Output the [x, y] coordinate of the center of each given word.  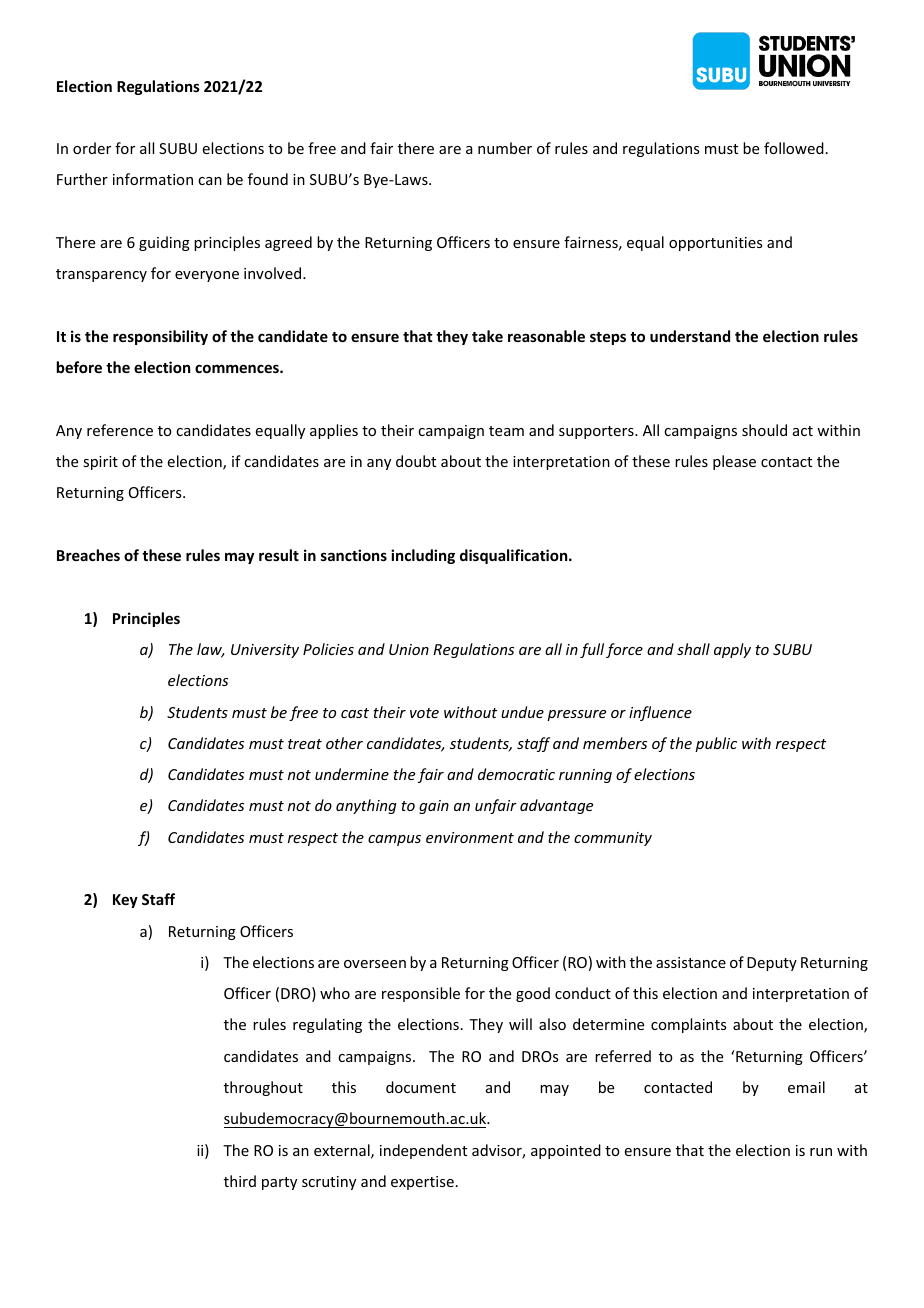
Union [409, 649]
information [153, 179]
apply [732, 650]
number [505, 148]
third [240, 1181]
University [265, 651]
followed [794, 148]
